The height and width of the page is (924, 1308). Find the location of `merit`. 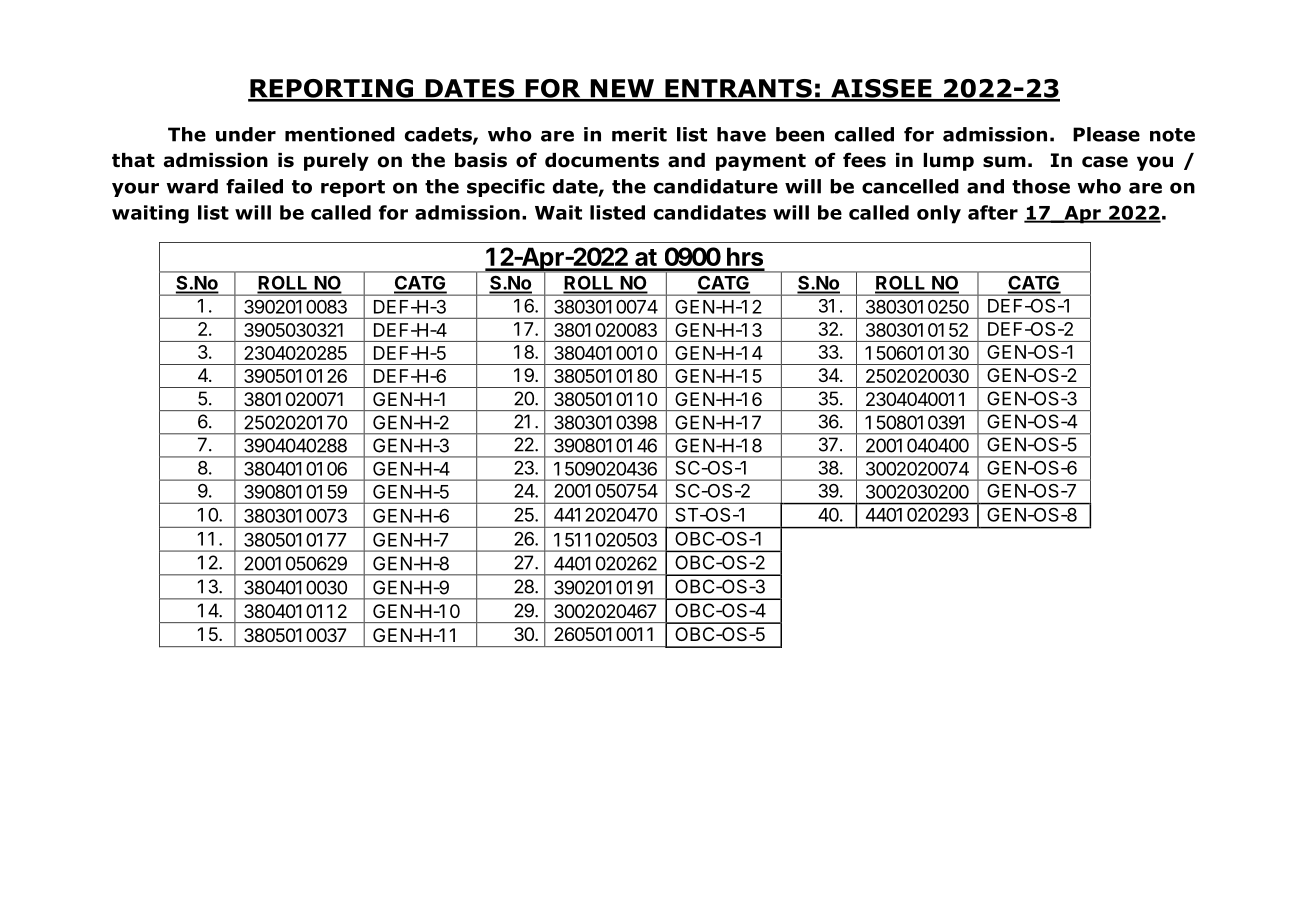

merit is located at coordinates (639, 134).
